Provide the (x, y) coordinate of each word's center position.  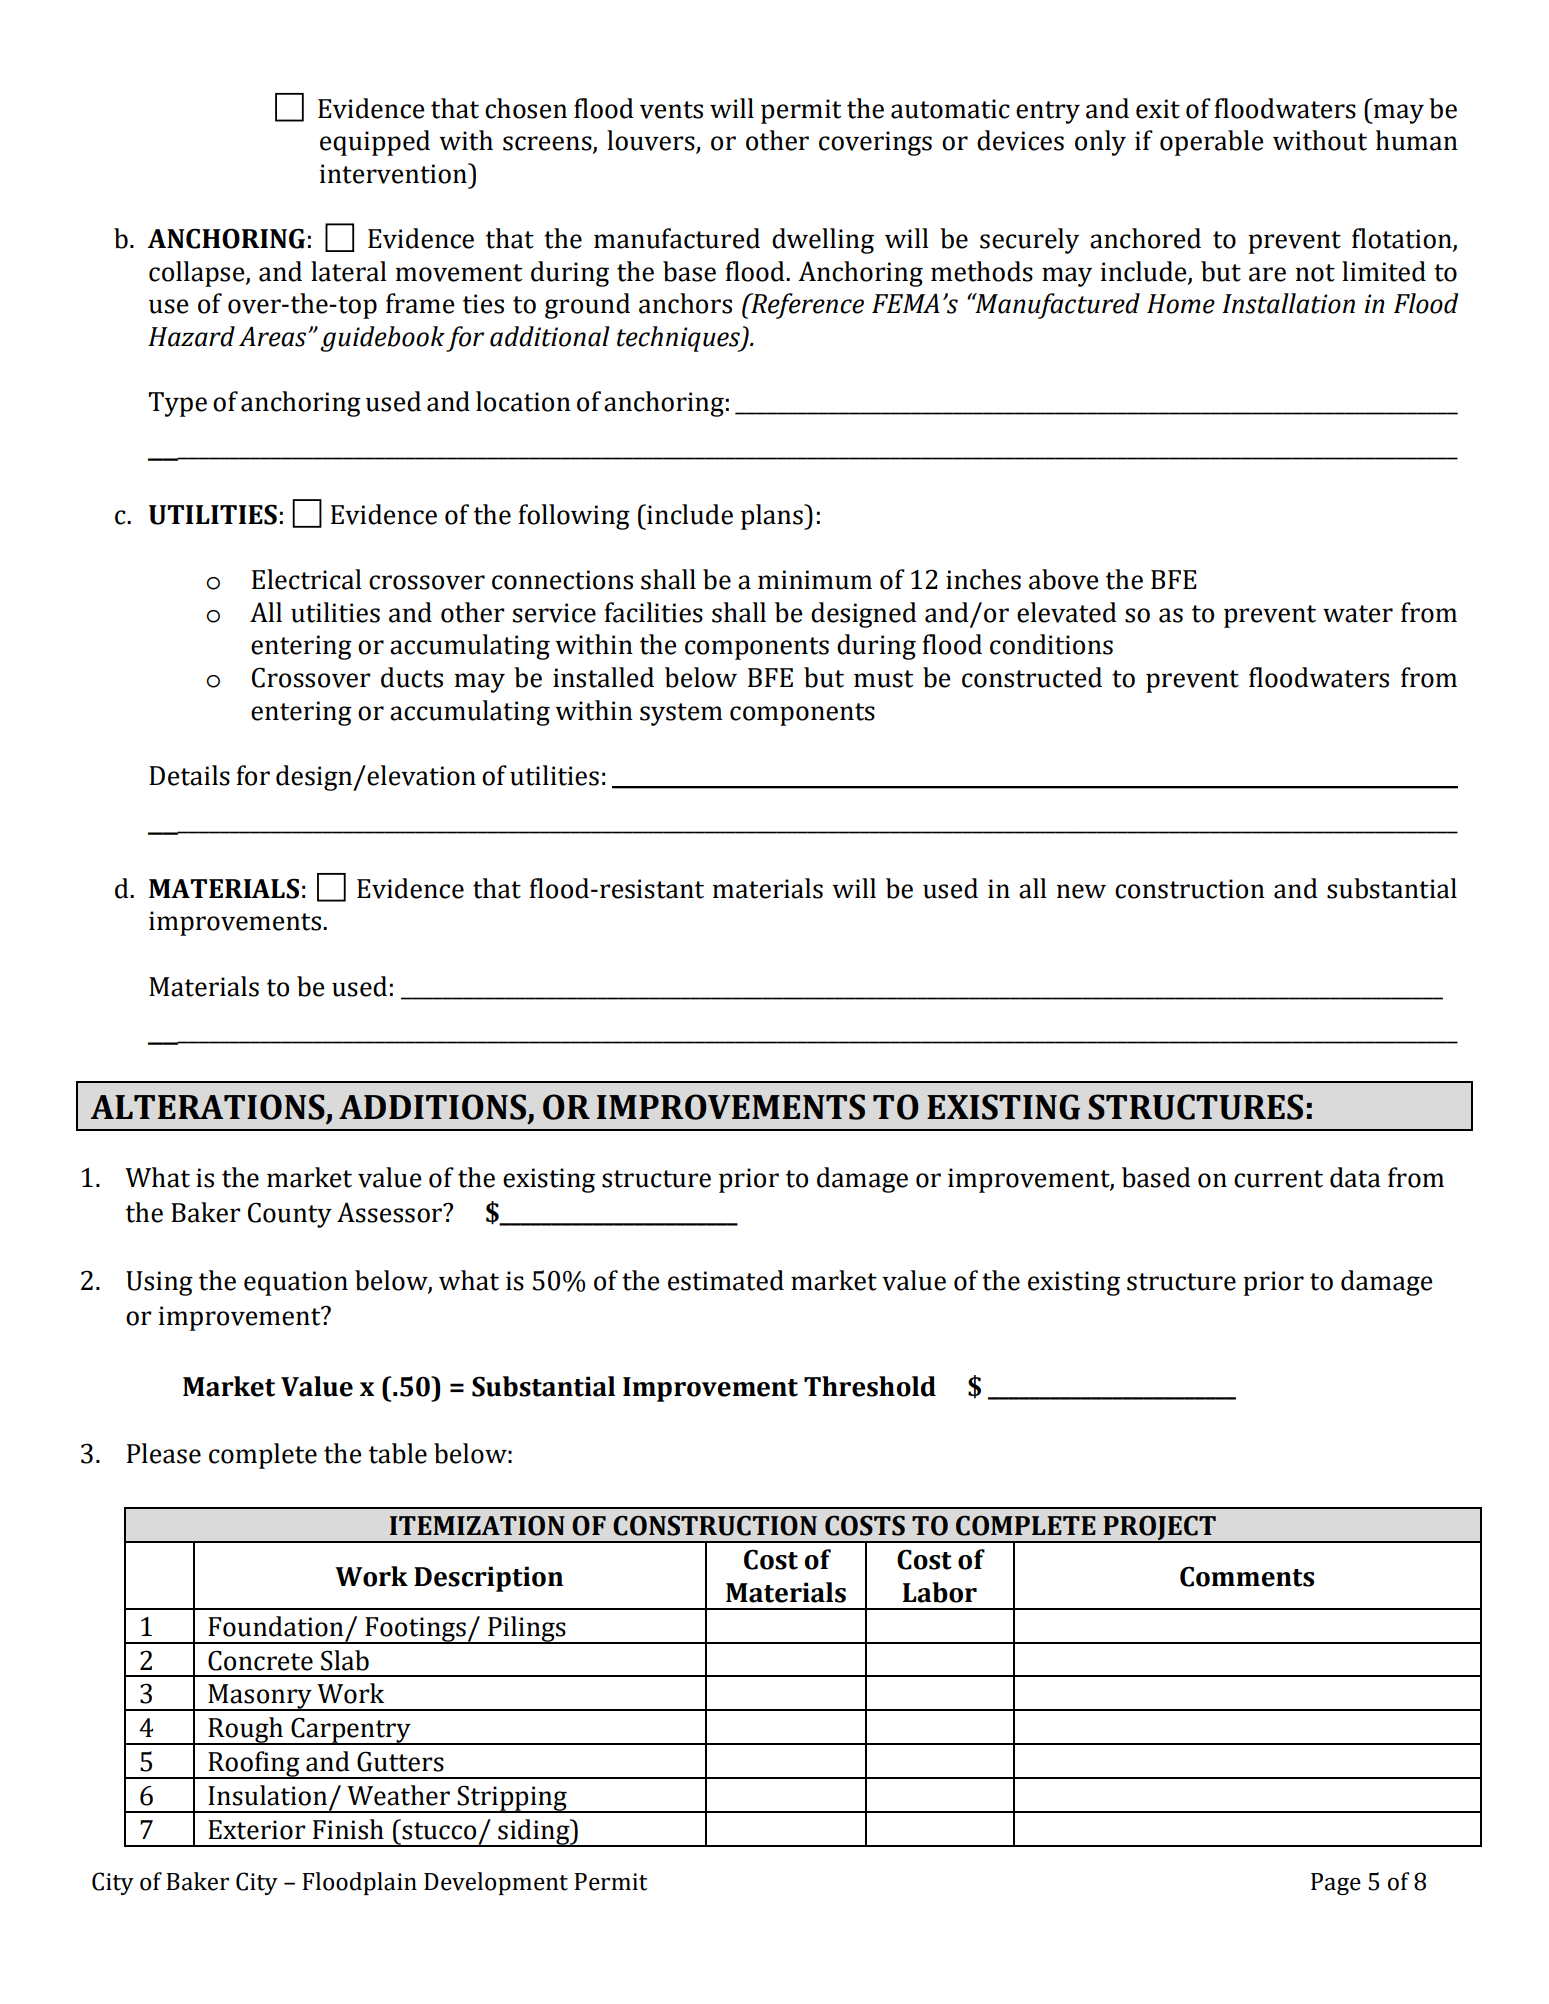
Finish (348, 1829)
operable (1212, 143)
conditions (1051, 644)
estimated (726, 1280)
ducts (412, 677)
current (1278, 1179)
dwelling (823, 241)
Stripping (512, 1799)
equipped (375, 143)
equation (296, 1283)
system (681, 714)
